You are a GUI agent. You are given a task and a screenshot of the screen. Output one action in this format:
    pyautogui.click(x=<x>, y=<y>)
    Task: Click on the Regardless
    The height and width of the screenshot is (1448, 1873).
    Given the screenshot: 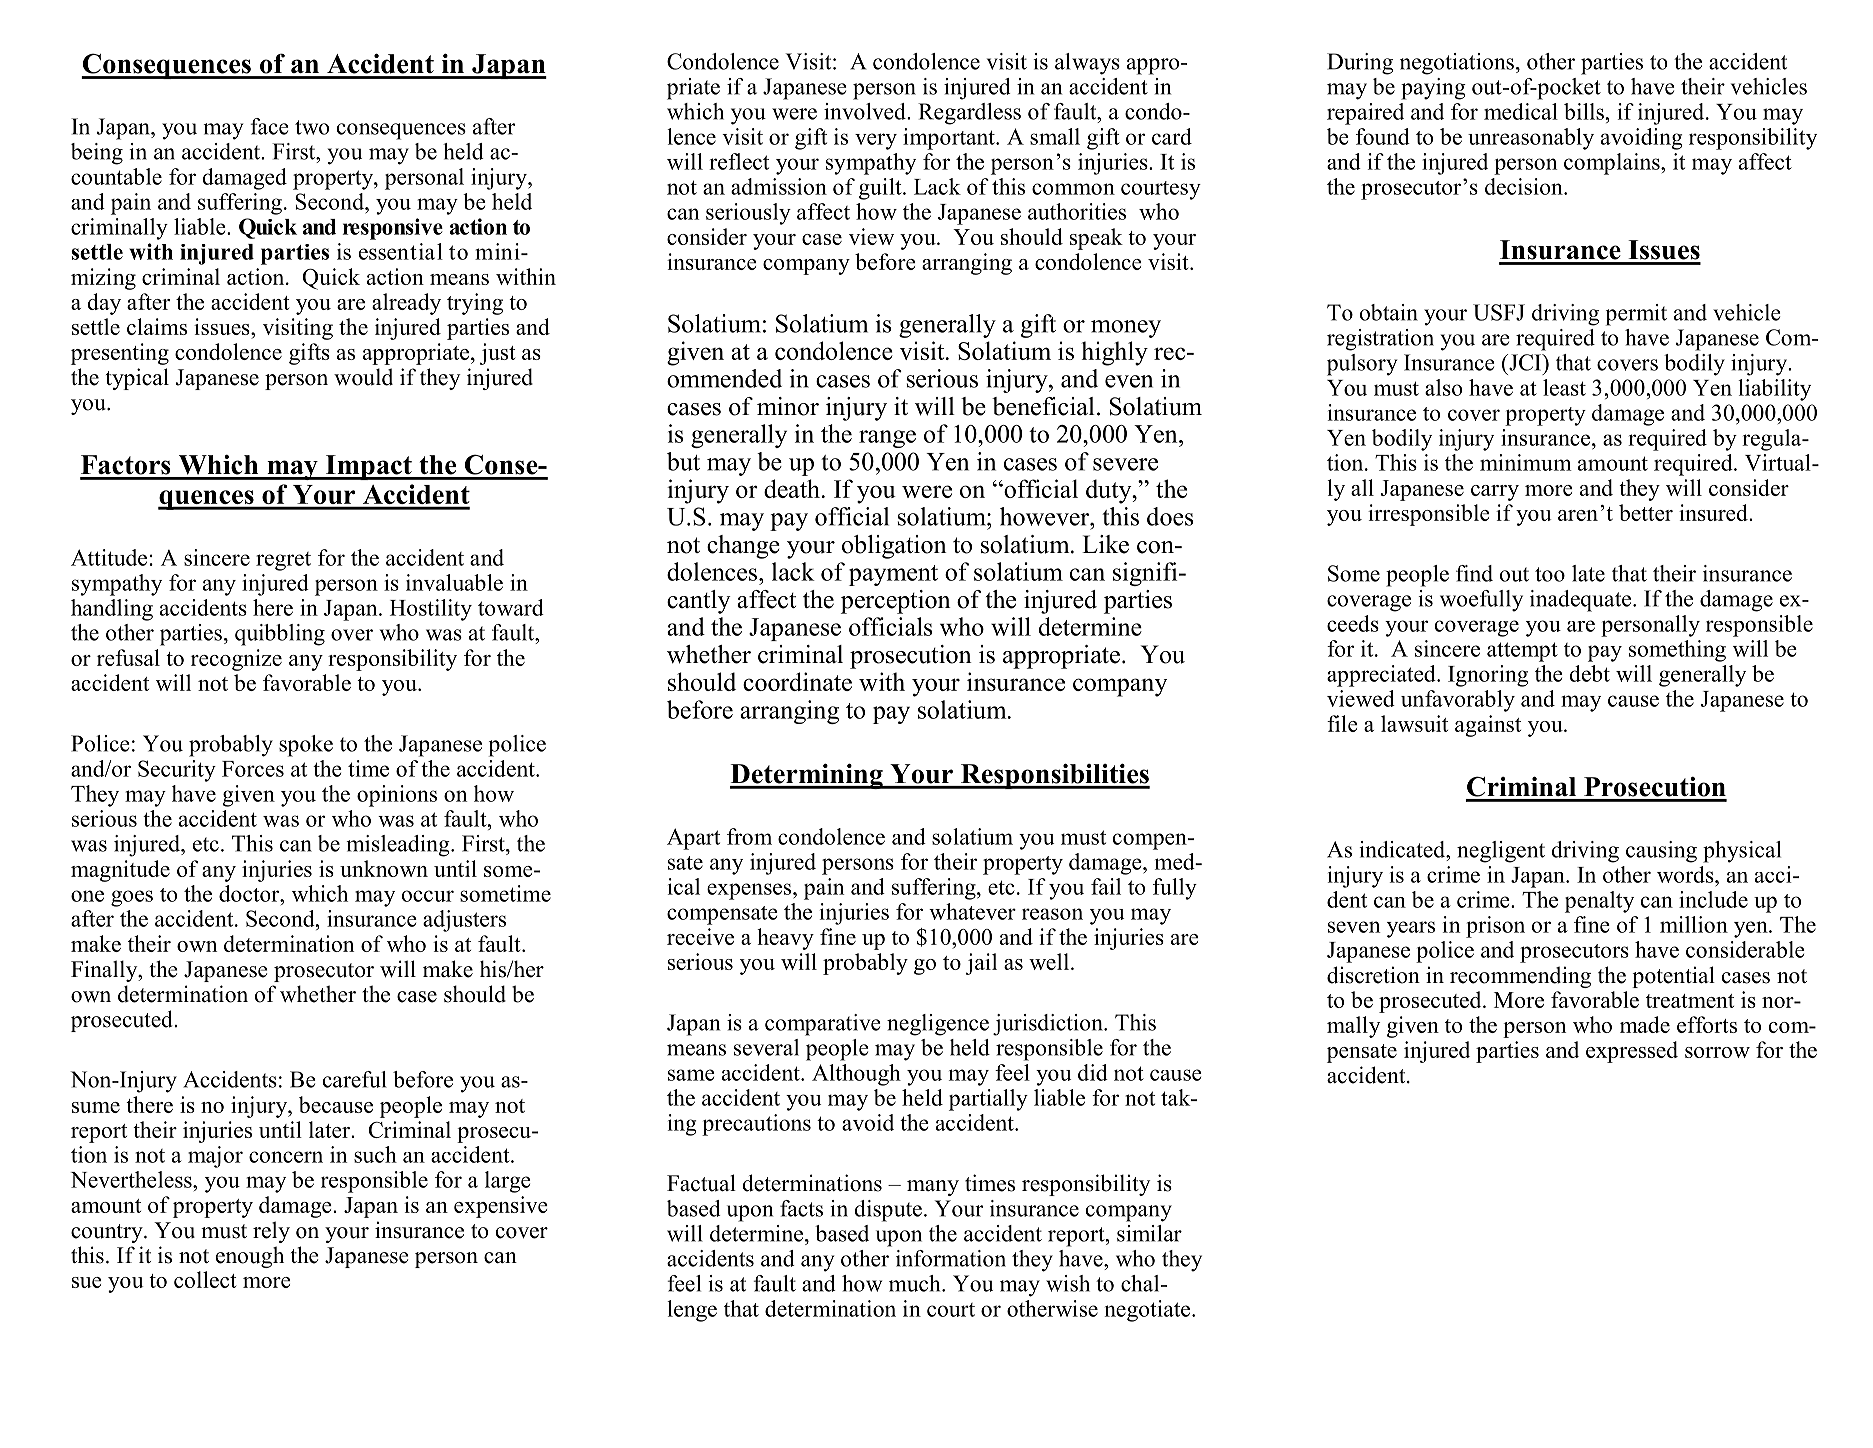 What is the action you would take?
    pyautogui.click(x=969, y=114)
